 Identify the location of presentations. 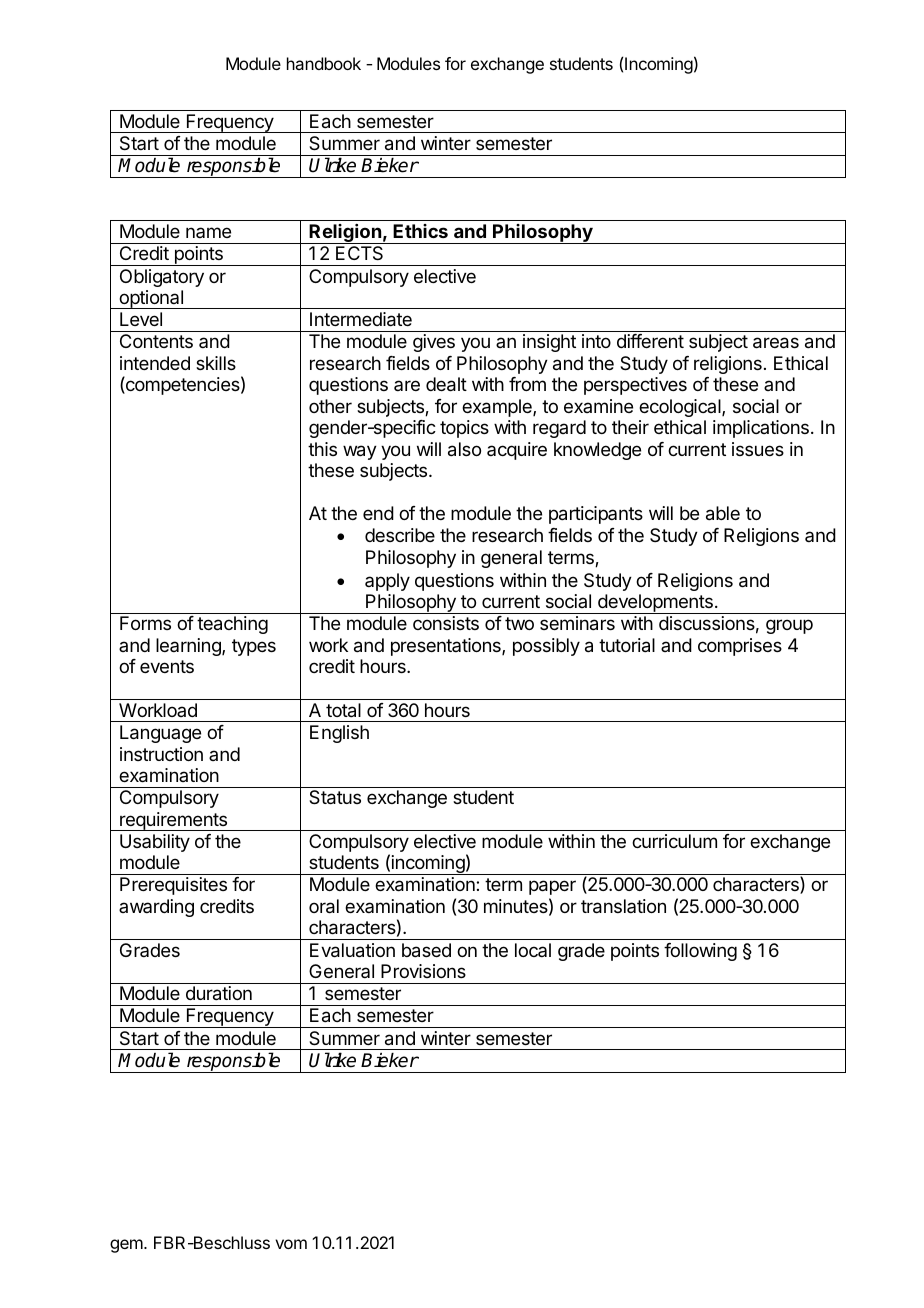
(447, 647).
